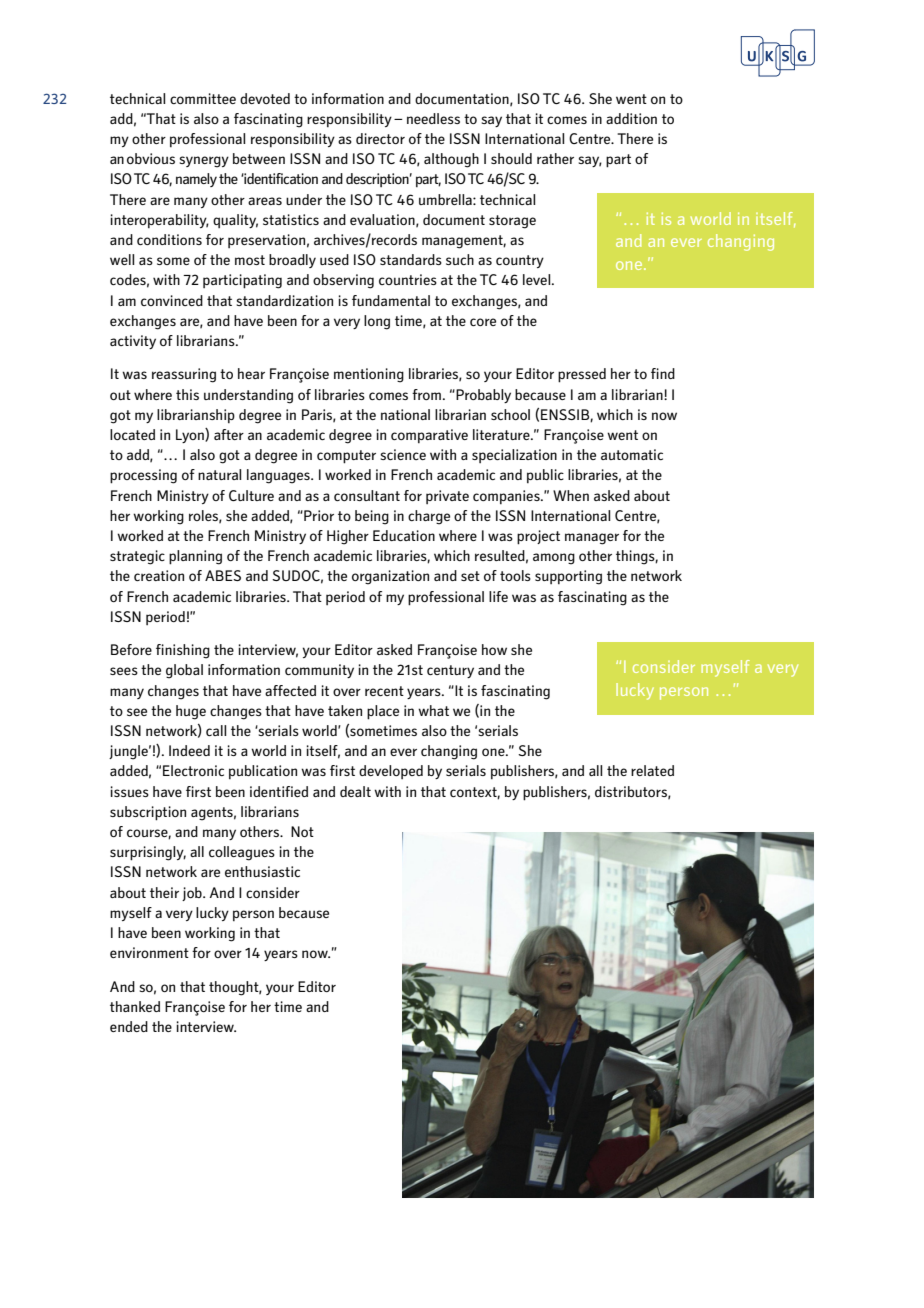 The image size is (924, 1308). Describe the element at coordinates (135, 1006) in the document. I see `thanked` at that location.
